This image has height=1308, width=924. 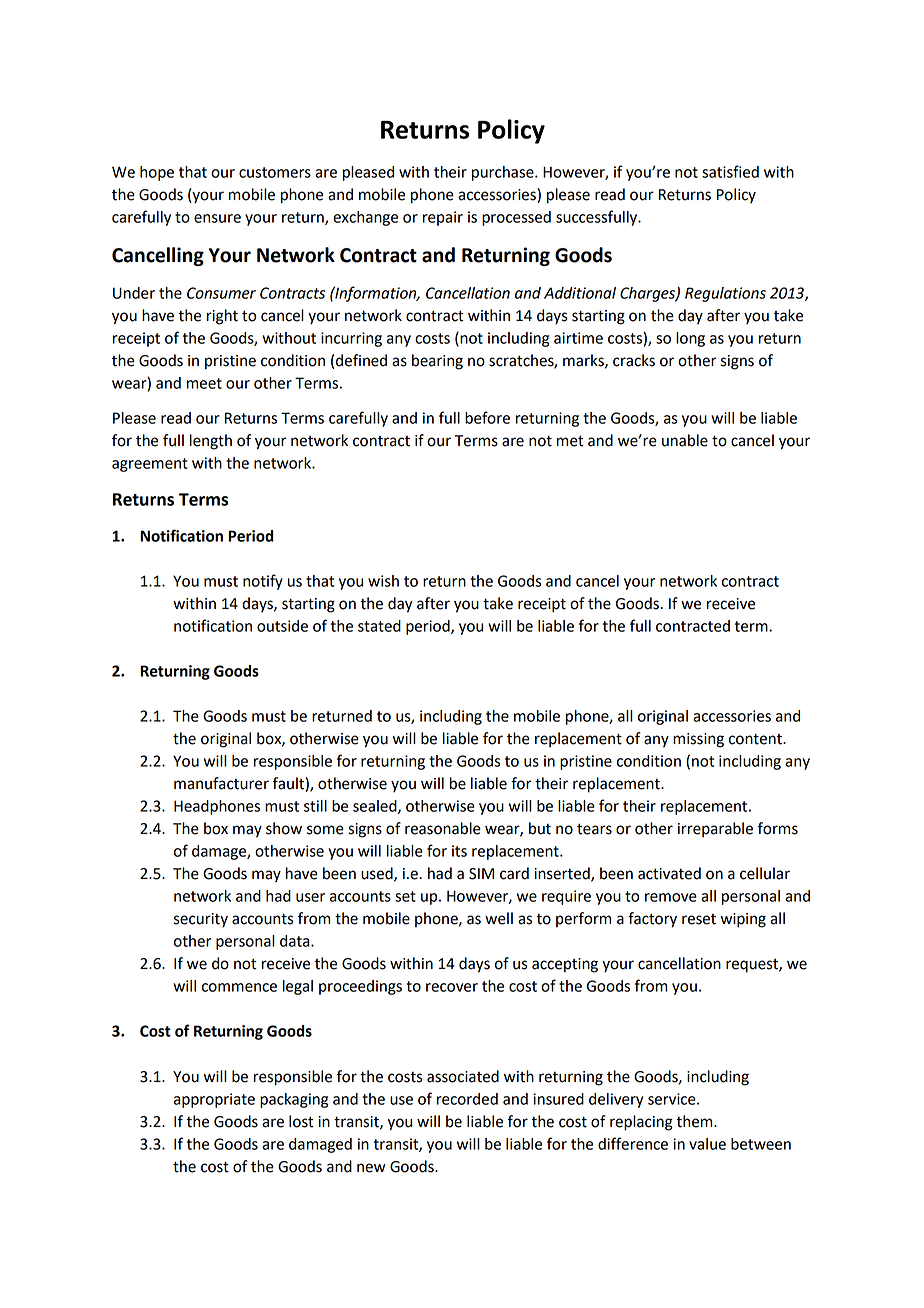 What do you see at coordinates (730, 171) in the image?
I see `satisfied` at bounding box center [730, 171].
